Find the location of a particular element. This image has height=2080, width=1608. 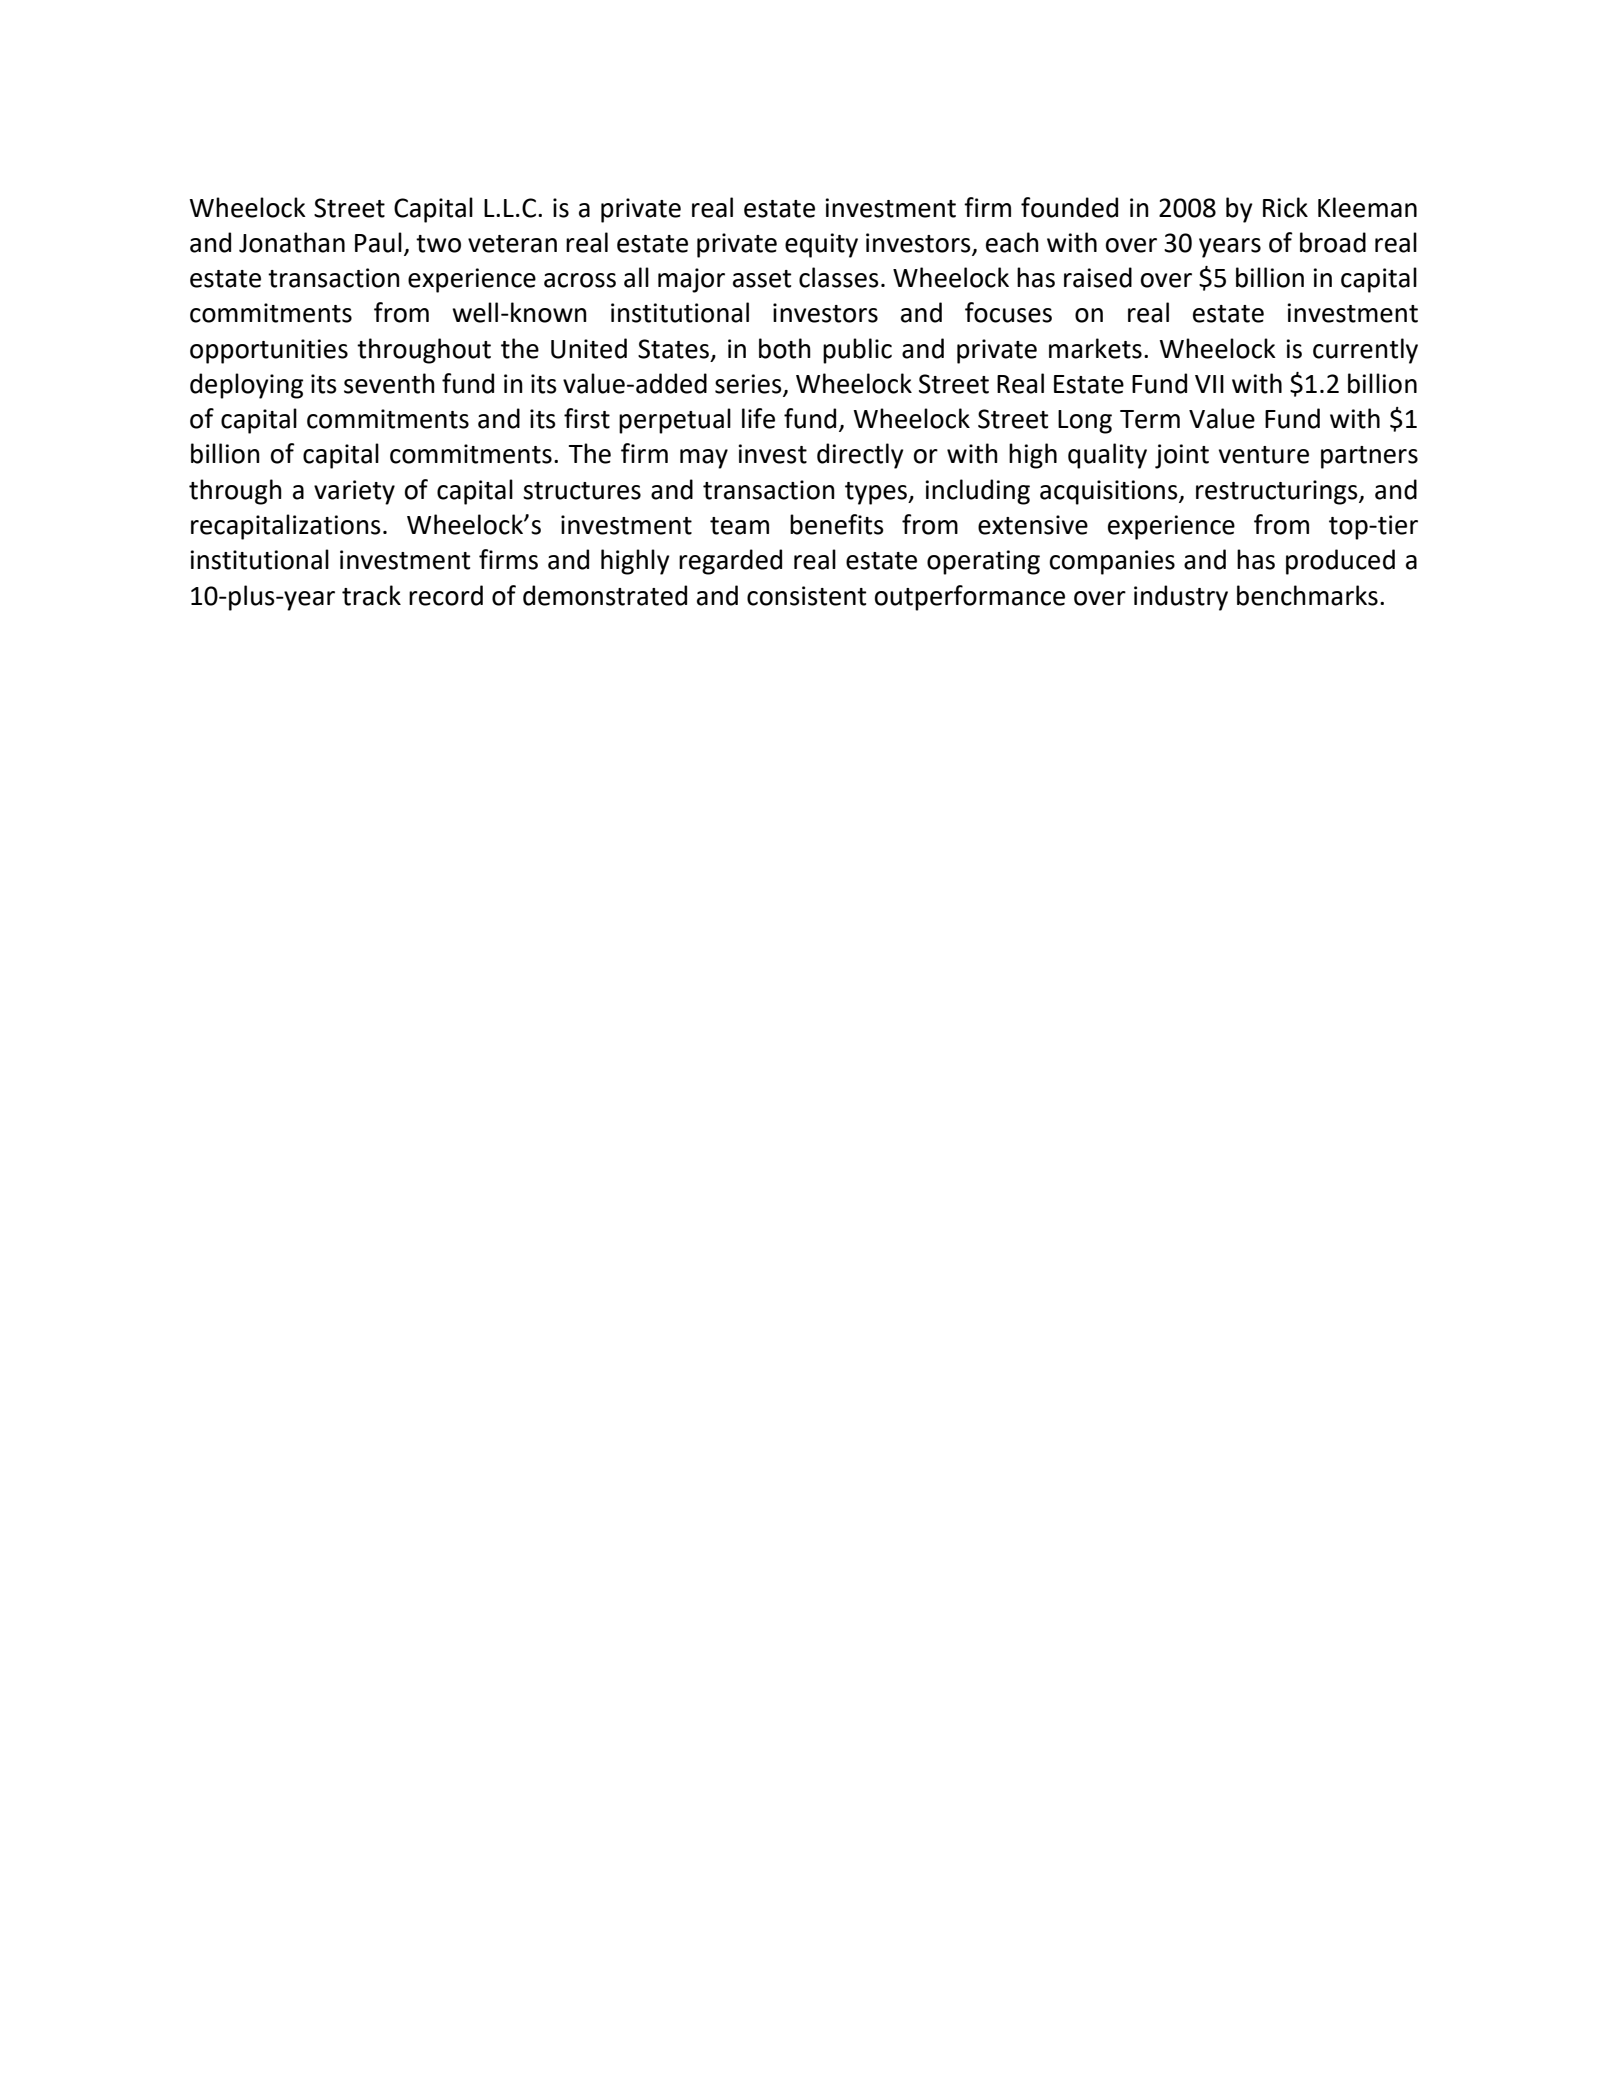

industry is located at coordinates (1181, 598).
